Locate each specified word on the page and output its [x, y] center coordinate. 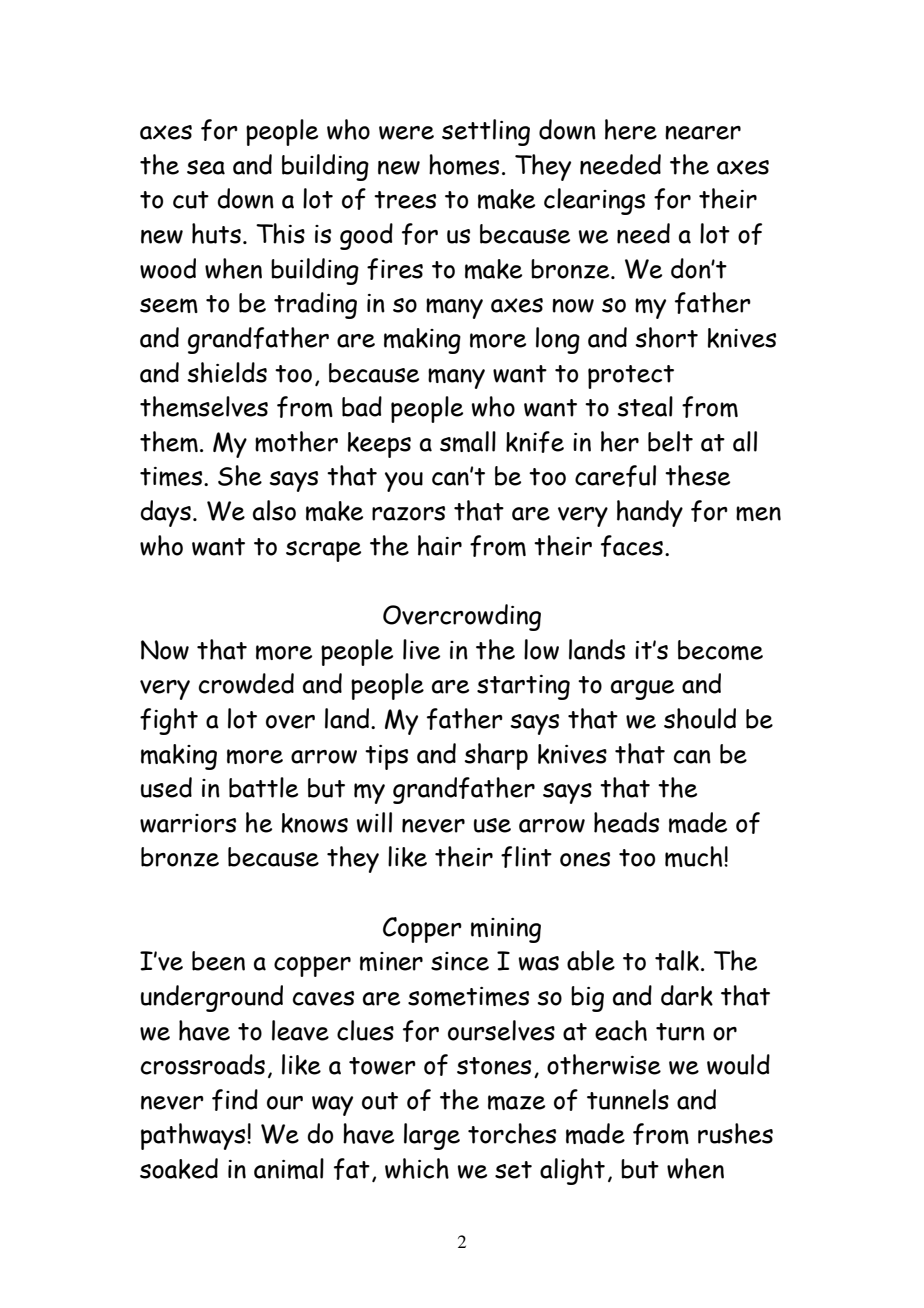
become [720, 650]
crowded [246, 683]
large [432, 1136]
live [421, 649]
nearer [703, 133]
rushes [735, 1133]
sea [206, 167]
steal [645, 406]
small [468, 441]
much [695, 856]
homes [464, 164]
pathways [194, 1136]
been [218, 961]
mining [506, 930]
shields [227, 372]
